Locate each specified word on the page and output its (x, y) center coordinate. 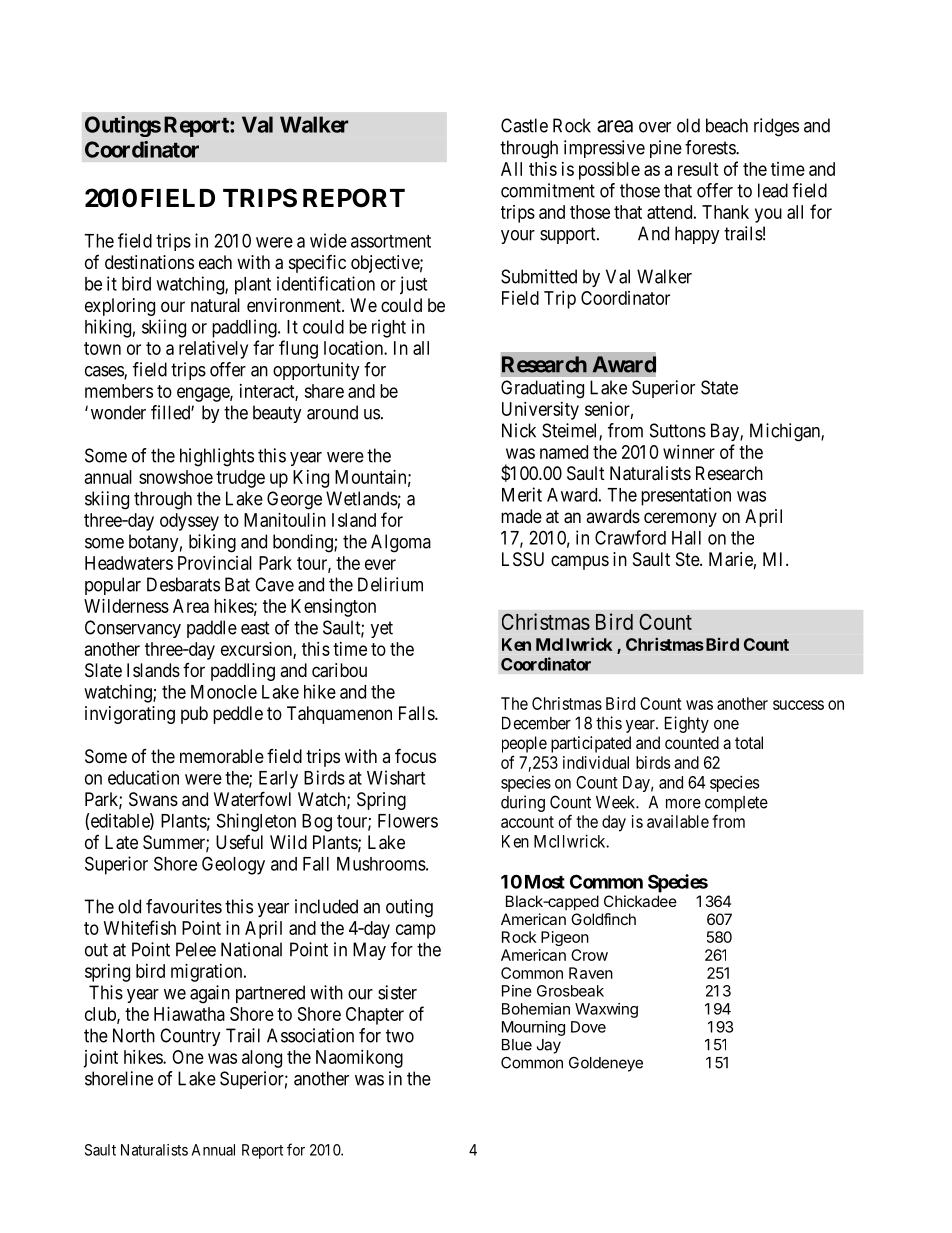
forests (711, 147)
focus (415, 755)
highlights (217, 457)
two (400, 1036)
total (749, 742)
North (134, 1035)
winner (689, 452)
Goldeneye (606, 1064)
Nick (519, 430)
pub (194, 715)
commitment (548, 190)
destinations (149, 262)
